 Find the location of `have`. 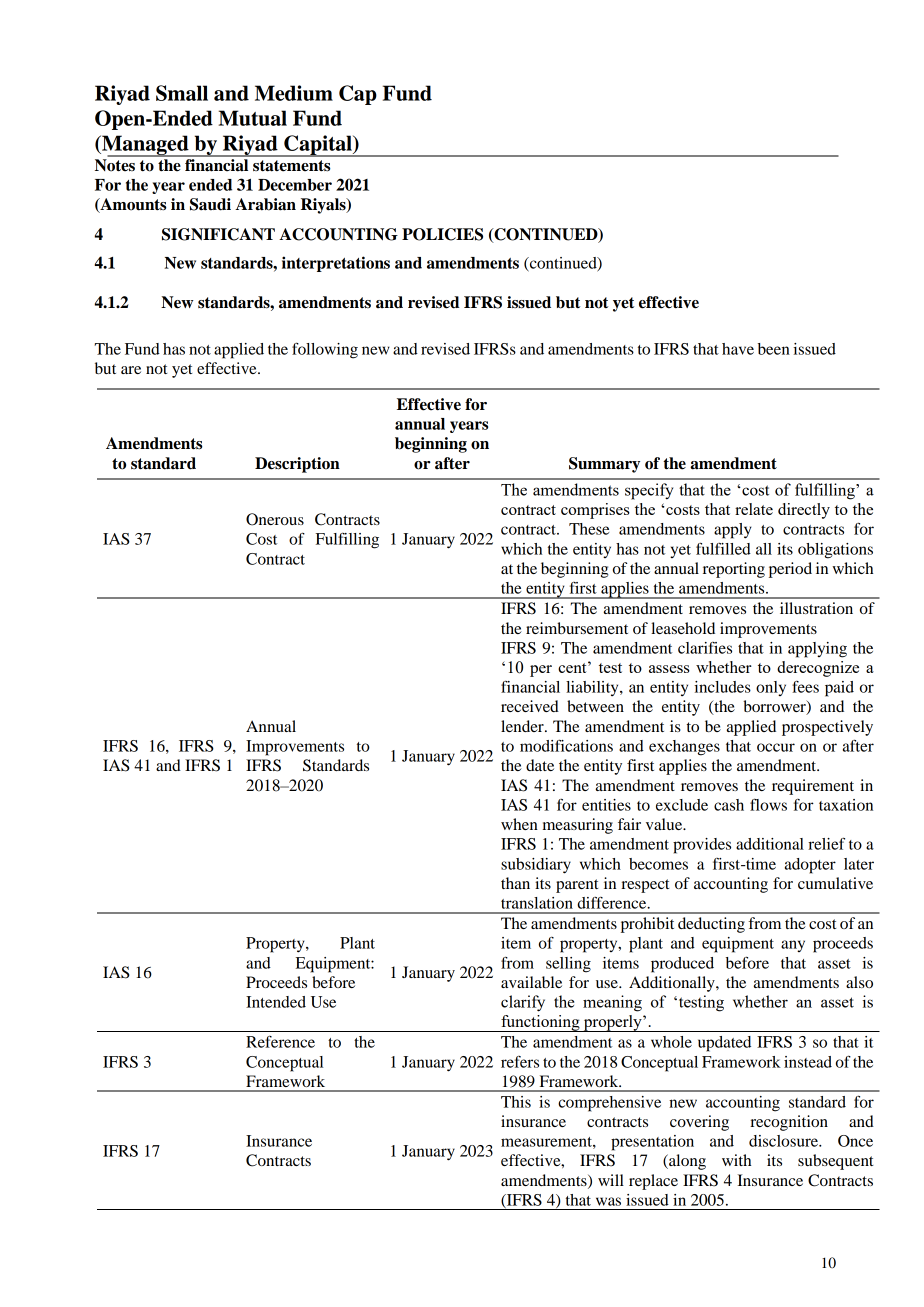

have is located at coordinates (738, 349).
